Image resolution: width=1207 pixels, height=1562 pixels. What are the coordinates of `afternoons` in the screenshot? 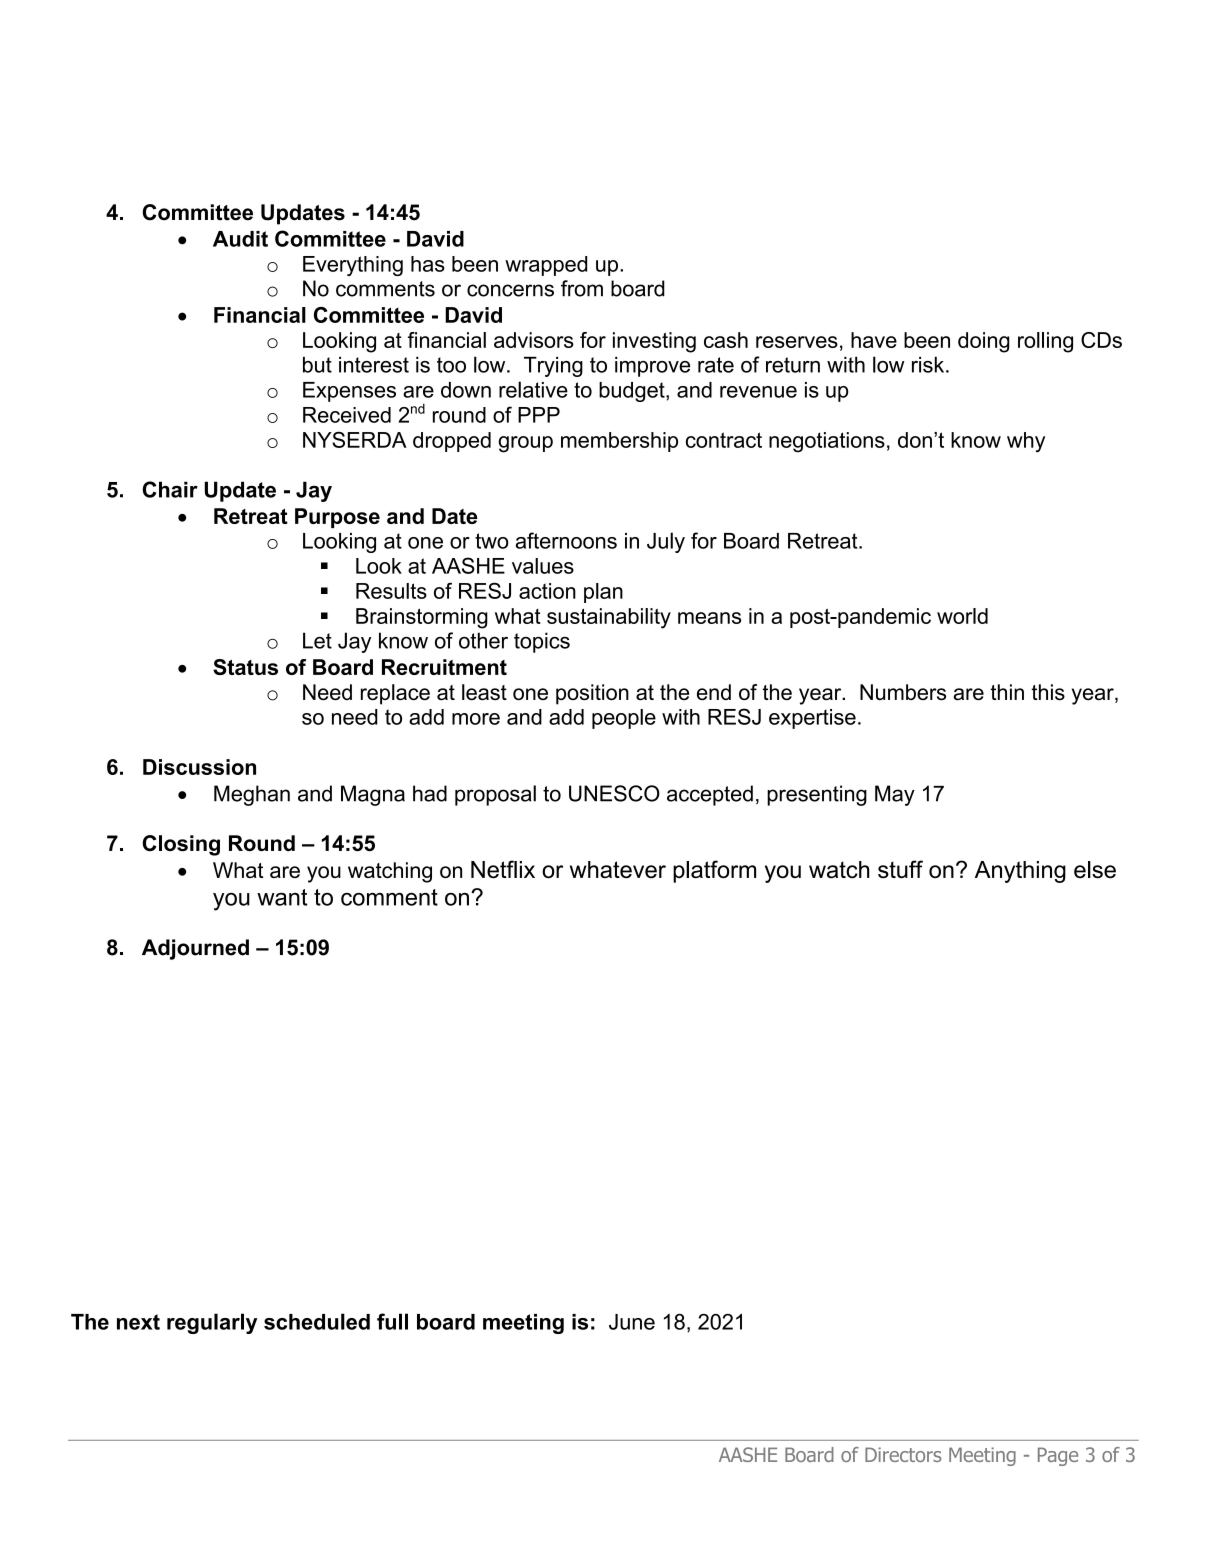 It's located at (566, 540).
